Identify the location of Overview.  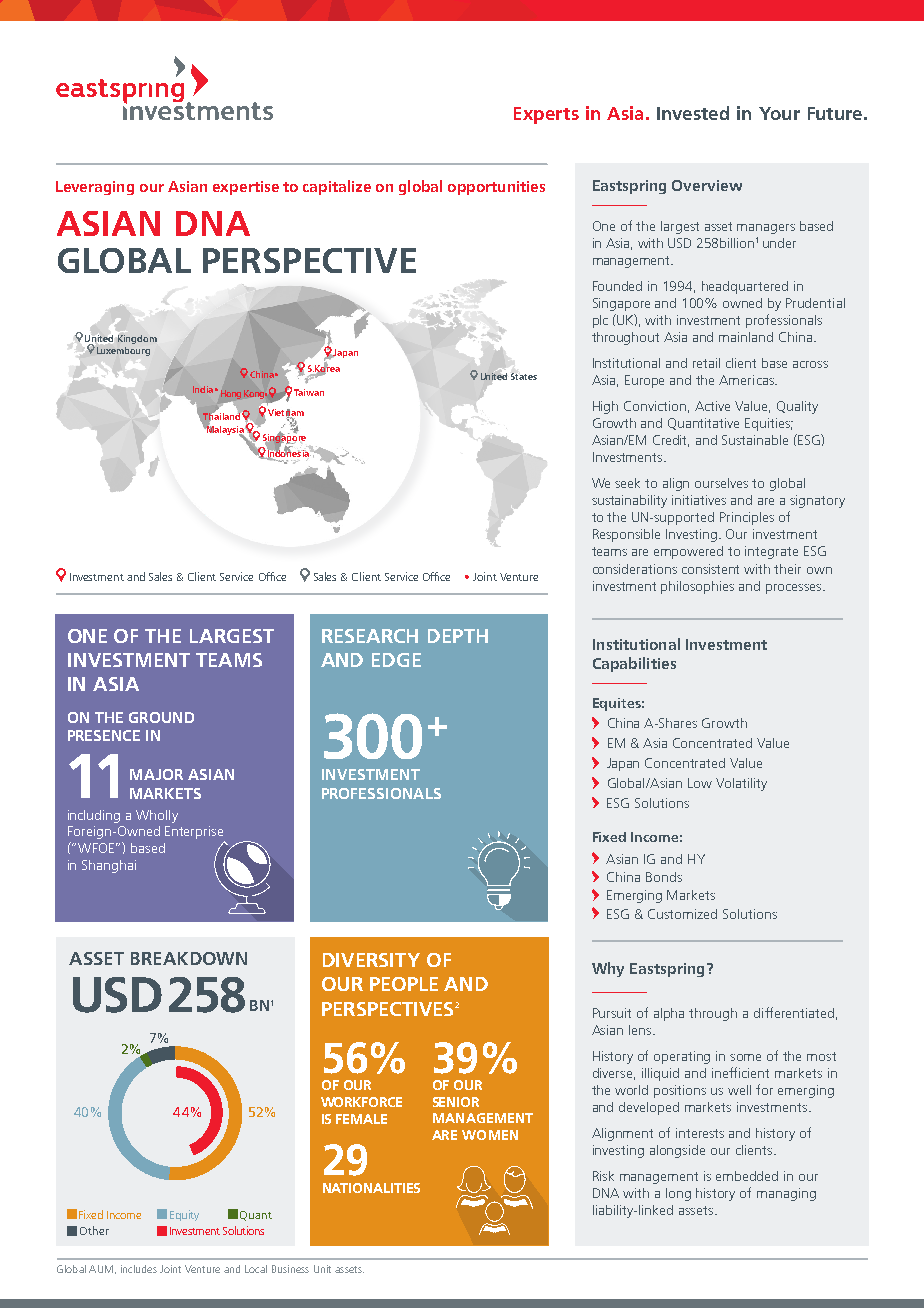
(707, 185).
